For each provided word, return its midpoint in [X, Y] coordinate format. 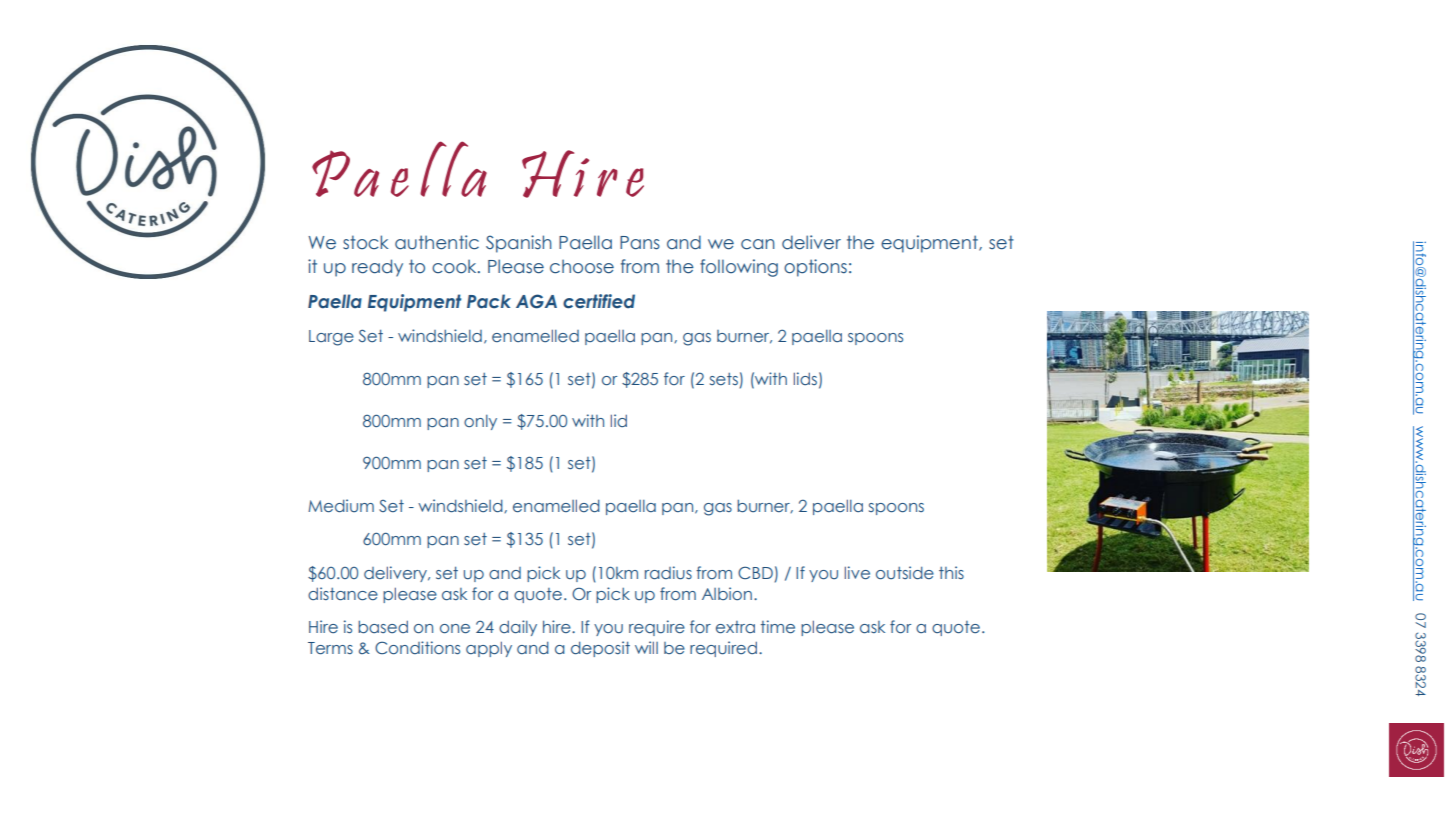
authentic [437, 242]
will [646, 647]
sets [724, 379]
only [480, 422]
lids [805, 378]
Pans [640, 243]
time [778, 626]
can [758, 244]
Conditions [417, 647]
